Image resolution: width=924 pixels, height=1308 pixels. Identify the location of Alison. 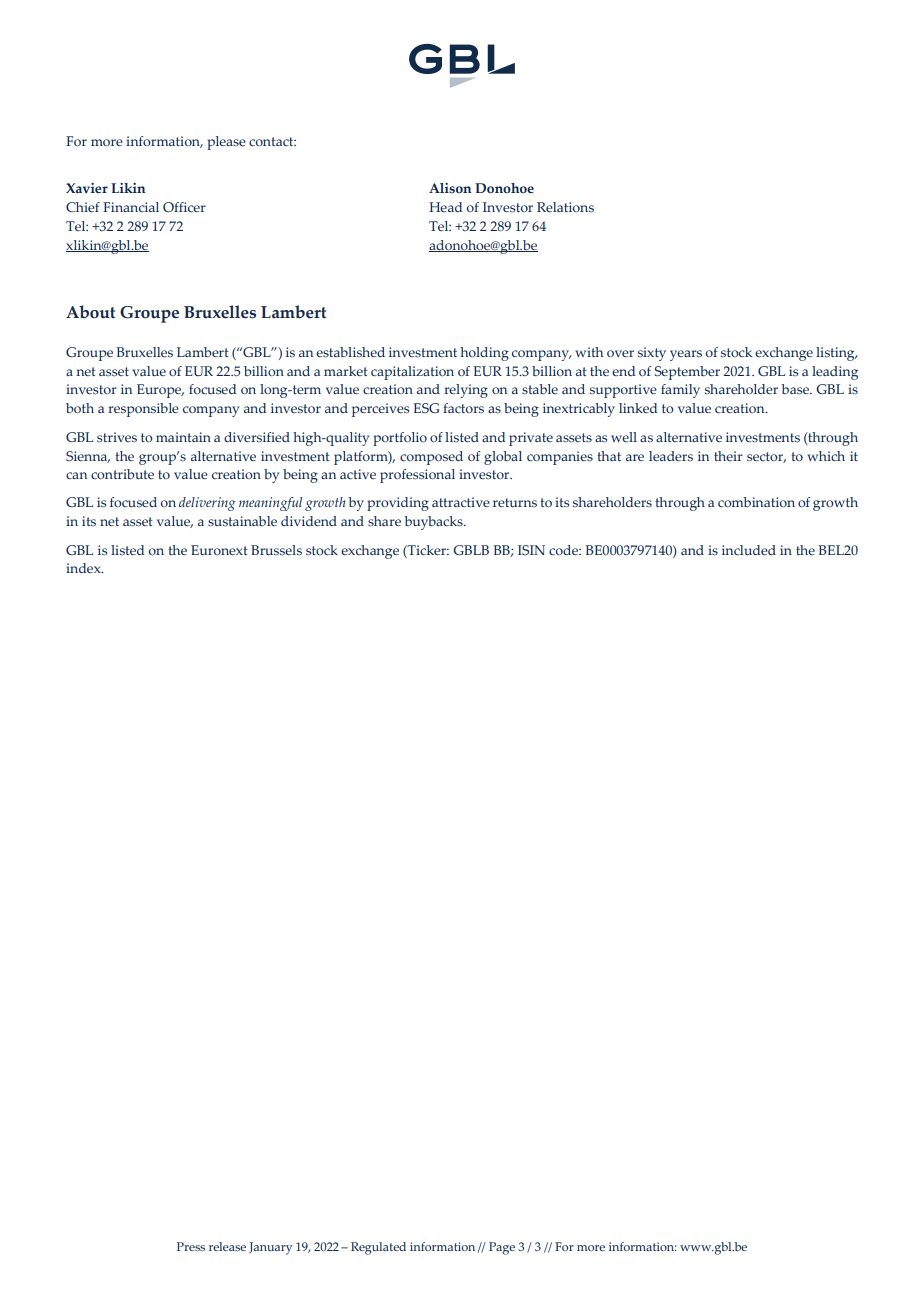
(450, 188).
